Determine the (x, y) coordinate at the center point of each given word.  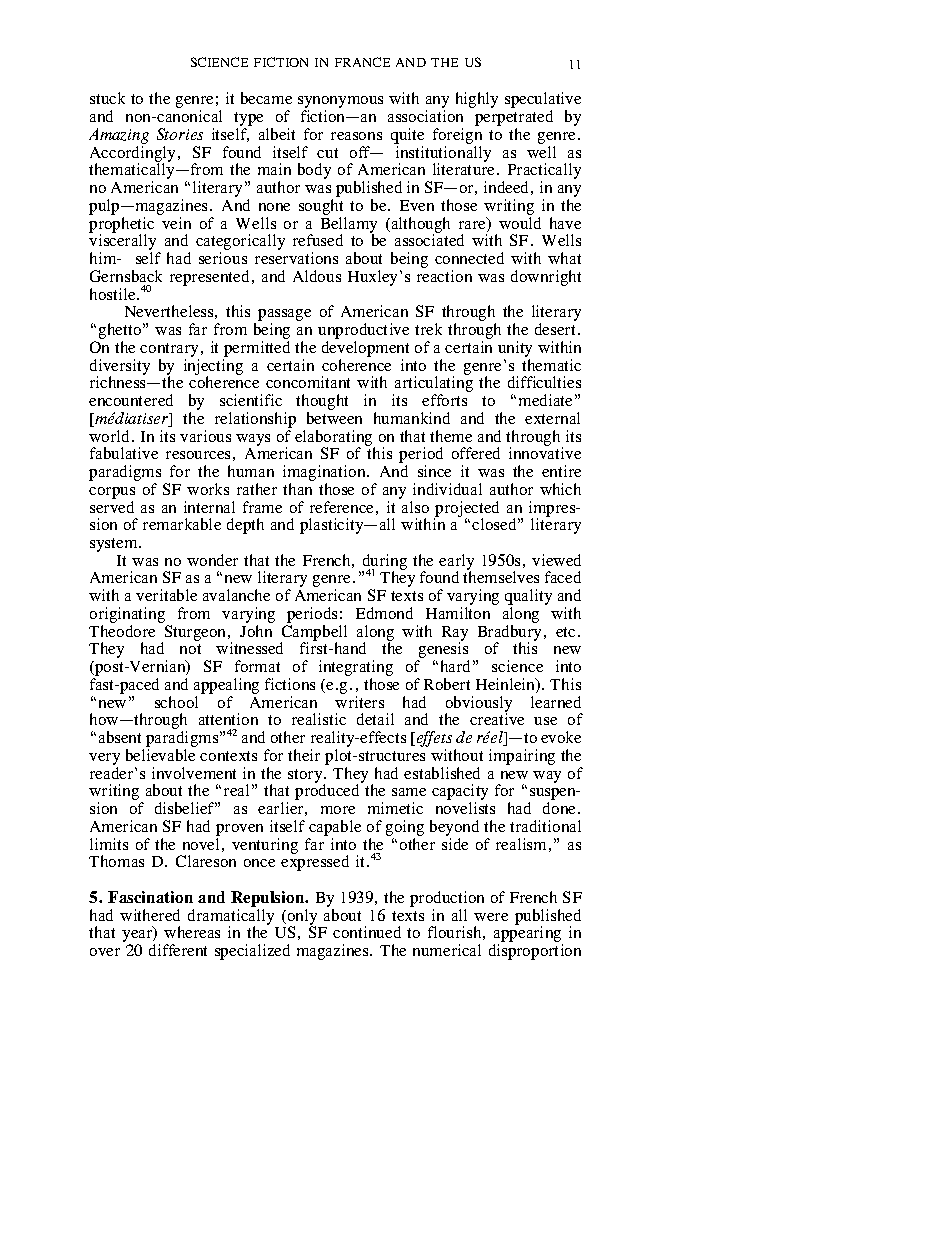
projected (466, 510)
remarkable (182, 524)
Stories (180, 134)
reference (341, 507)
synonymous (340, 103)
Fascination (150, 897)
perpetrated (514, 119)
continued (367, 932)
